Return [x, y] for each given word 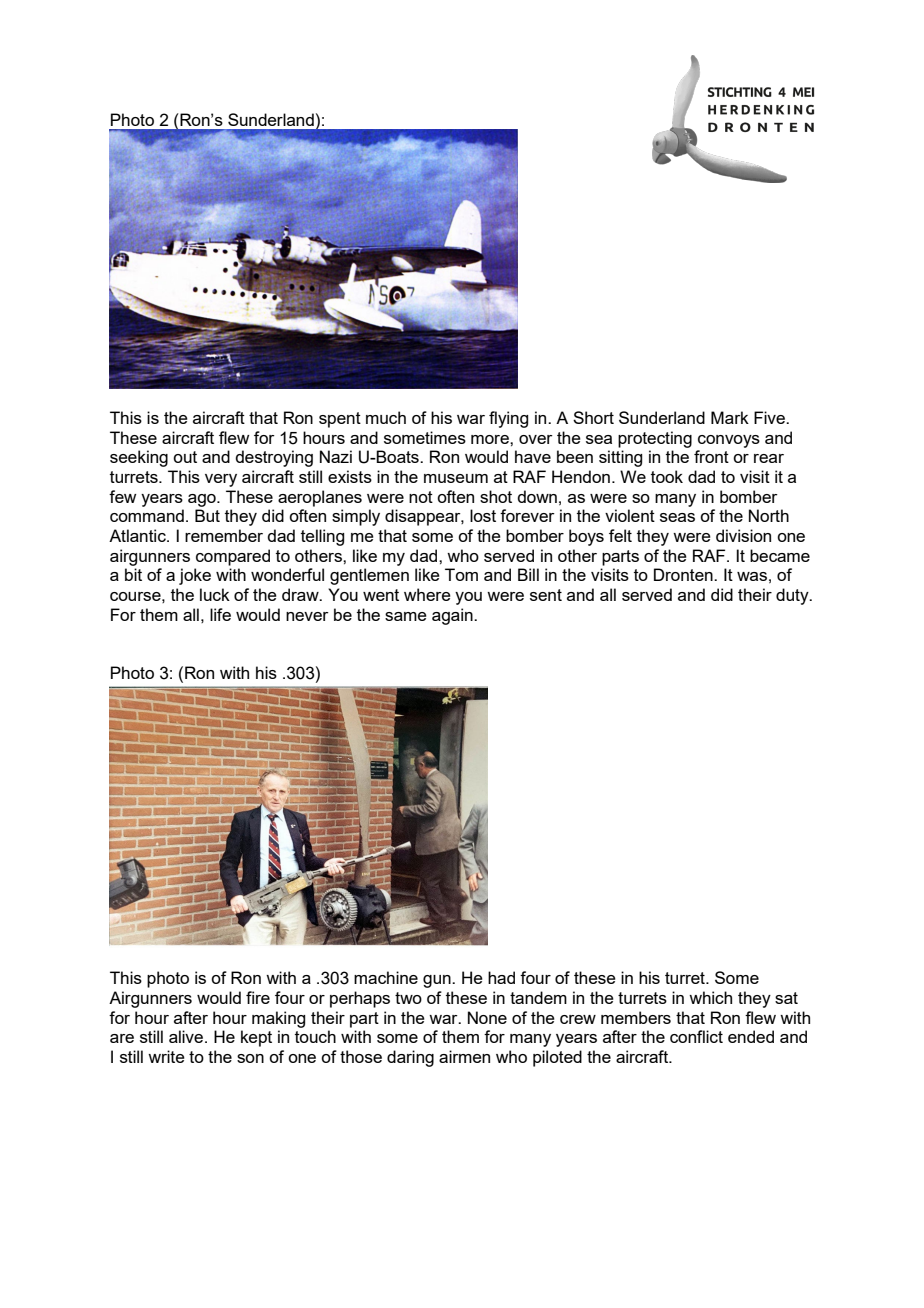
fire [258, 997]
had [501, 977]
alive [187, 1036]
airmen [464, 1056]
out [185, 457]
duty [793, 596]
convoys [729, 441]
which [710, 997]
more [491, 439]
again [453, 616]
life [220, 614]
